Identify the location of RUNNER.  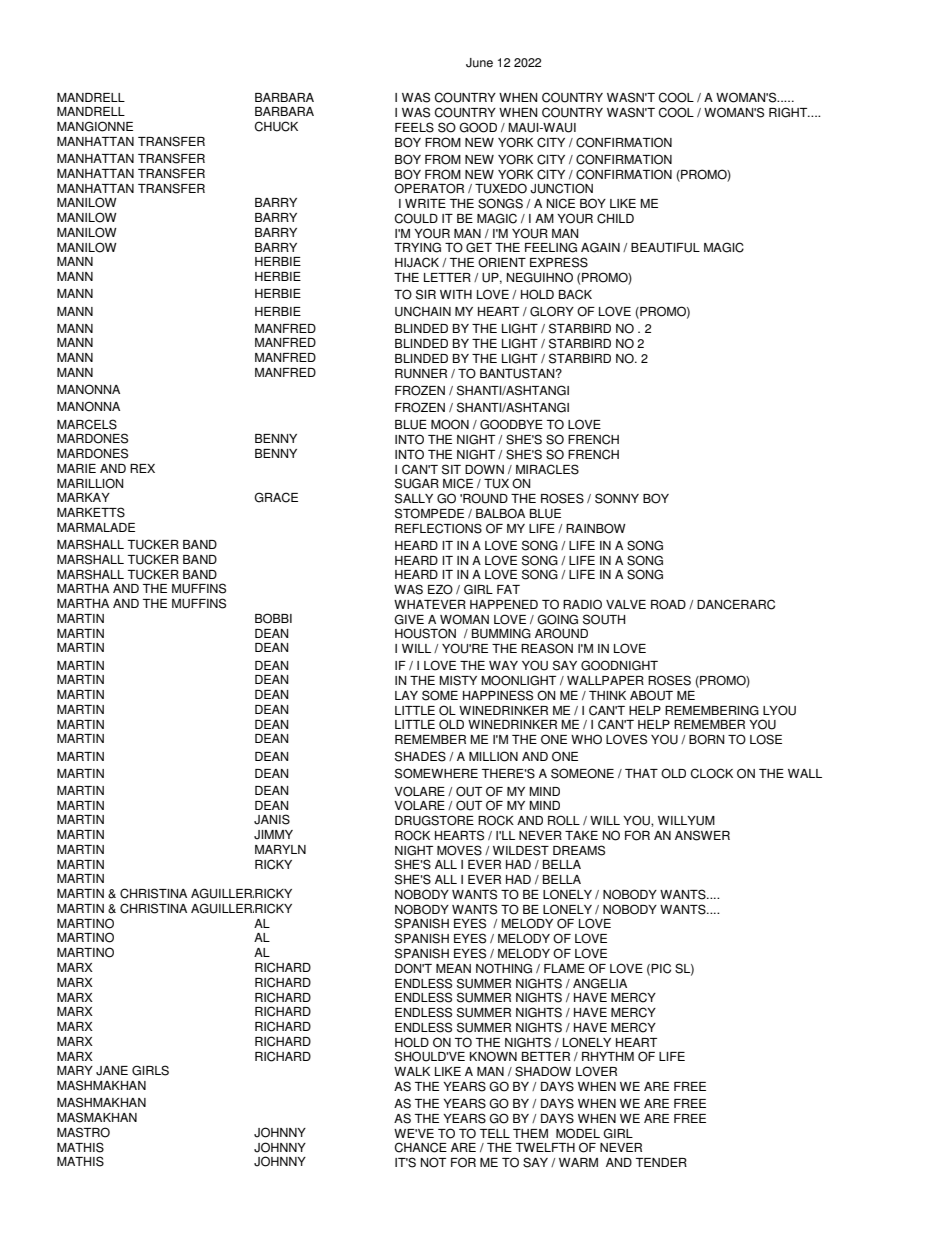
(421, 374).
